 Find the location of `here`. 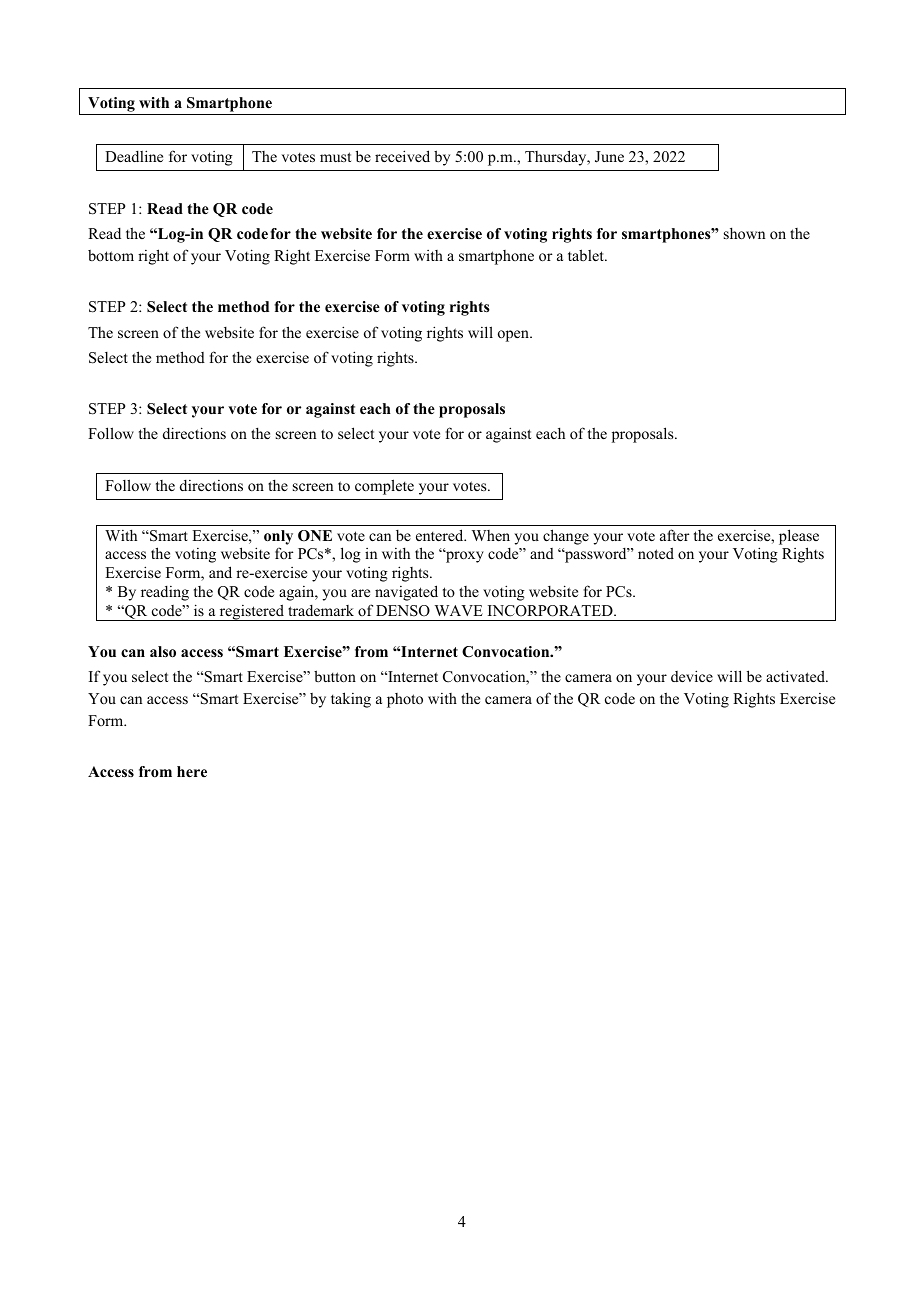

here is located at coordinates (192, 771).
